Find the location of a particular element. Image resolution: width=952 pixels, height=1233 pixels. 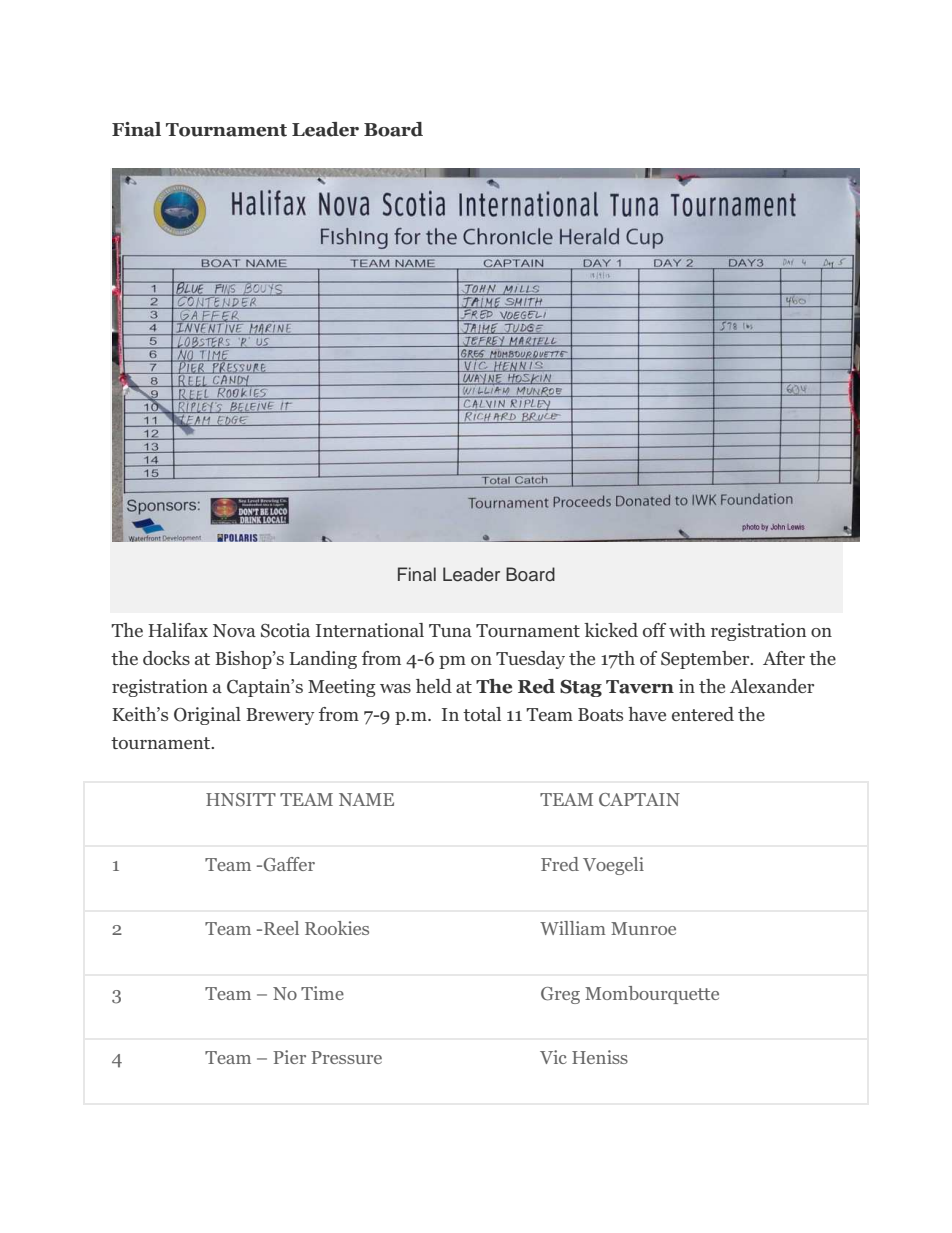

Reel is located at coordinates (281, 928).
